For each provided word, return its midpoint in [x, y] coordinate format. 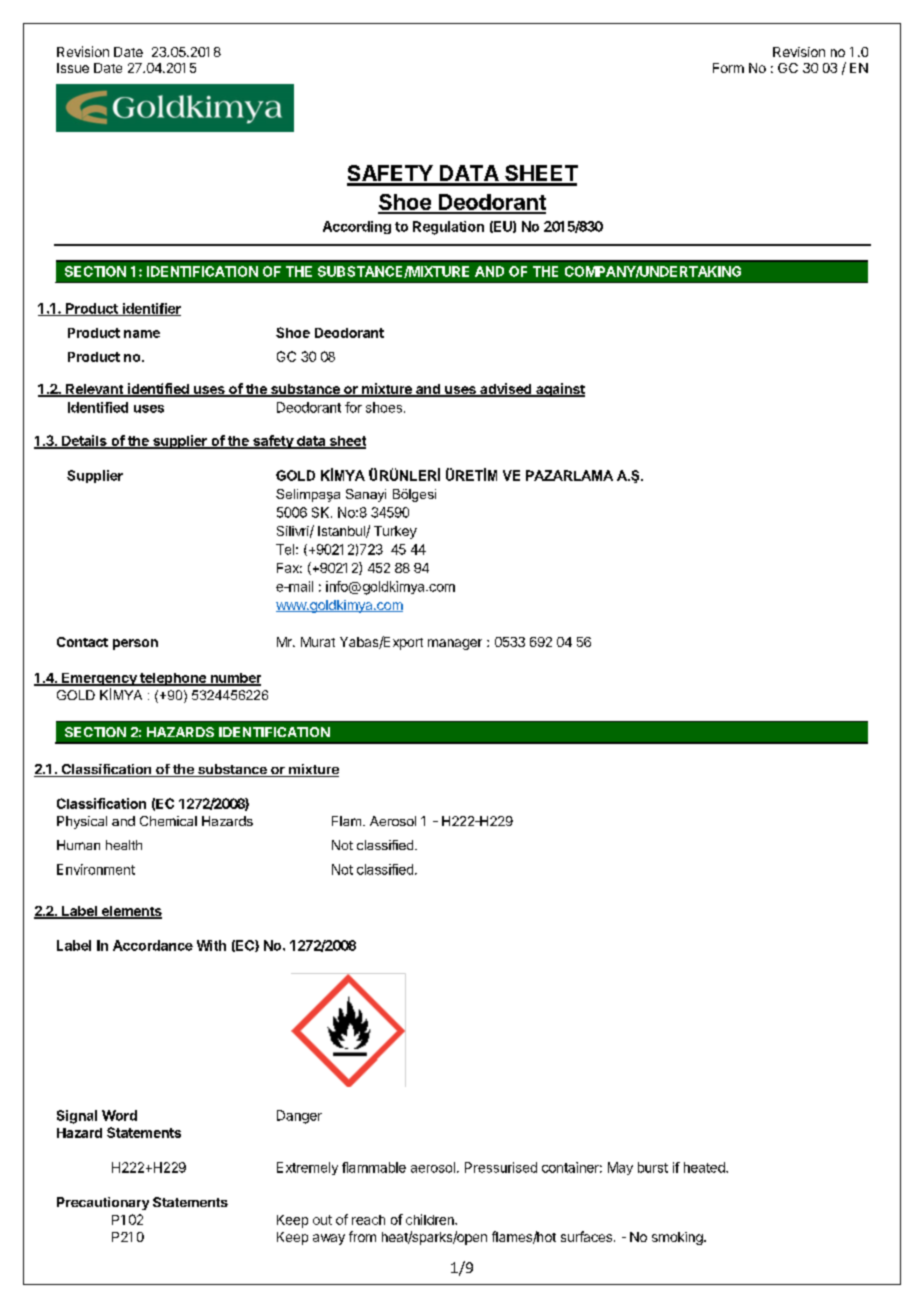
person [135, 644]
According [357, 227]
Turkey [395, 532]
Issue [73, 68]
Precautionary [103, 1203]
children [431, 1219]
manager [455, 644]
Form [728, 68]
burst [653, 1167]
